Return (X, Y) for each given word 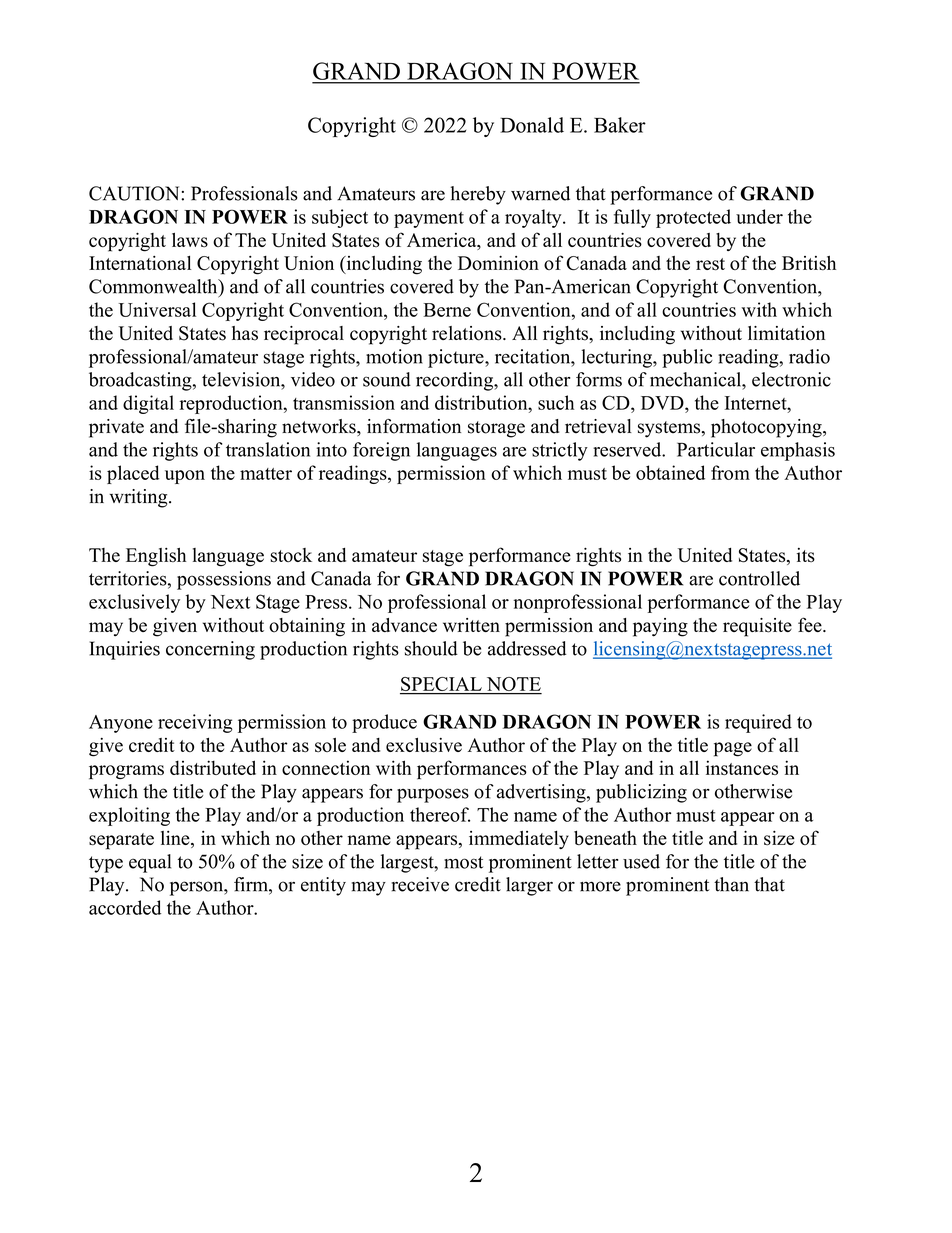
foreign (381, 451)
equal (150, 863)
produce (384, 723)
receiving (195, 723)
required (758, 723)
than (731, 884)
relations (468, 333)
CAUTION (135, 193)
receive (420, 884)
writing (139, 498)
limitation (786, 333)
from (730, 472)
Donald (532, 125)
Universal (157, 309)
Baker (620, 125)
